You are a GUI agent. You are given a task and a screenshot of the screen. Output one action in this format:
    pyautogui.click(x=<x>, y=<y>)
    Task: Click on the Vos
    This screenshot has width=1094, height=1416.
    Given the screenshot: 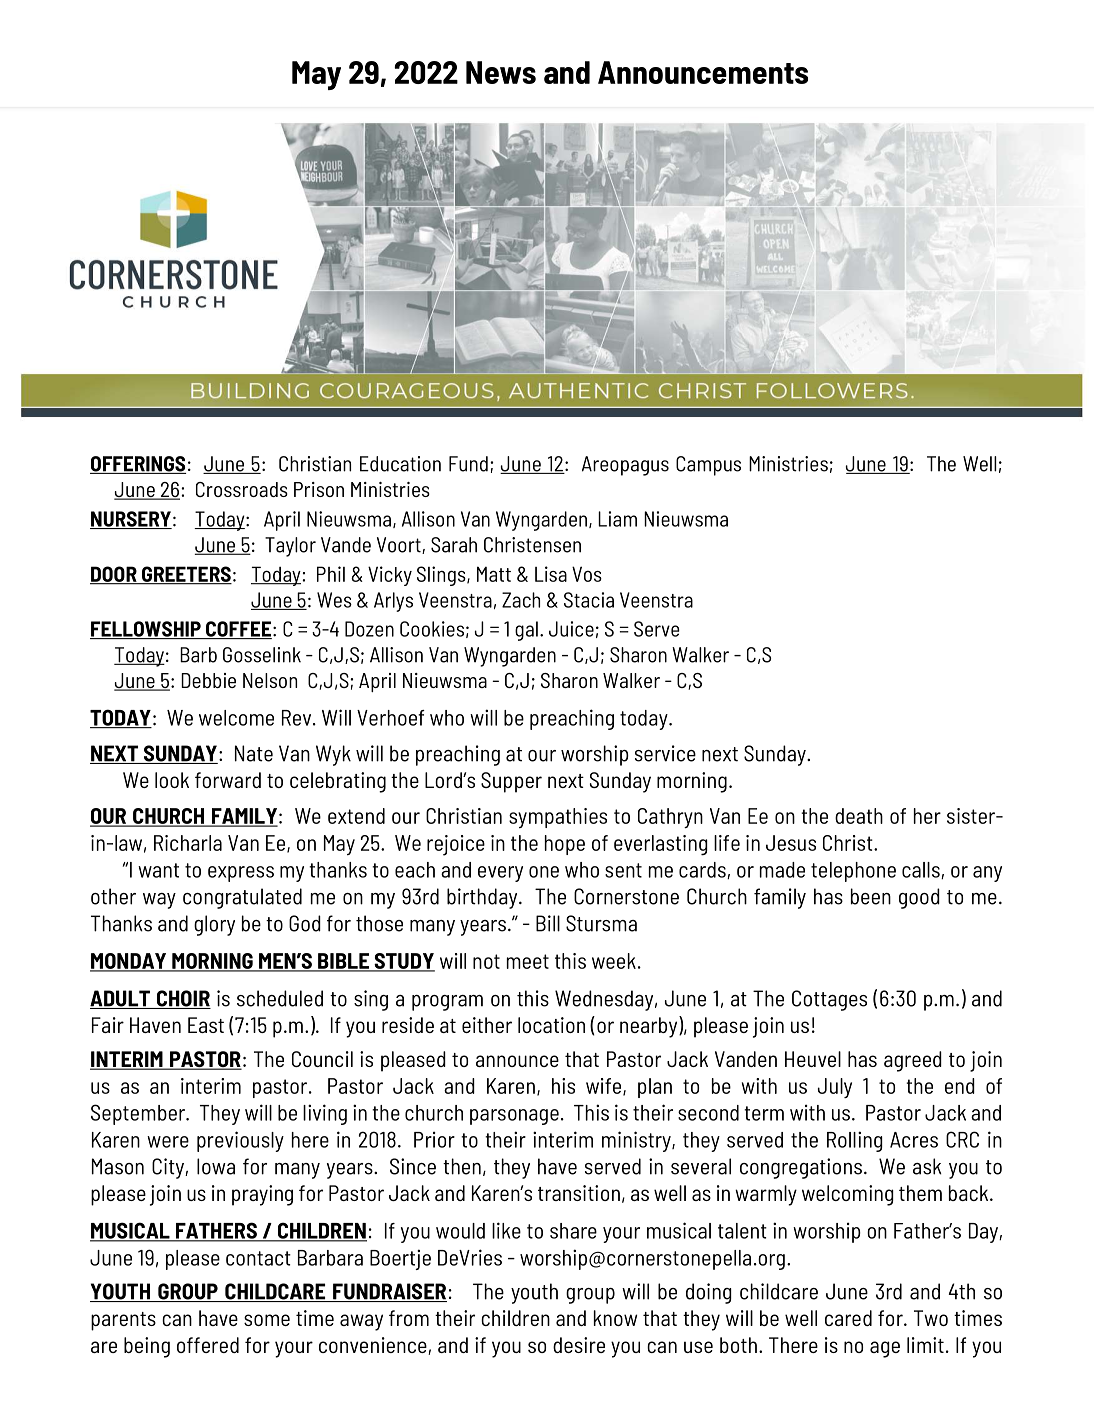 What is the action you would take?
    pyautogui.click(x=587, y=574)
